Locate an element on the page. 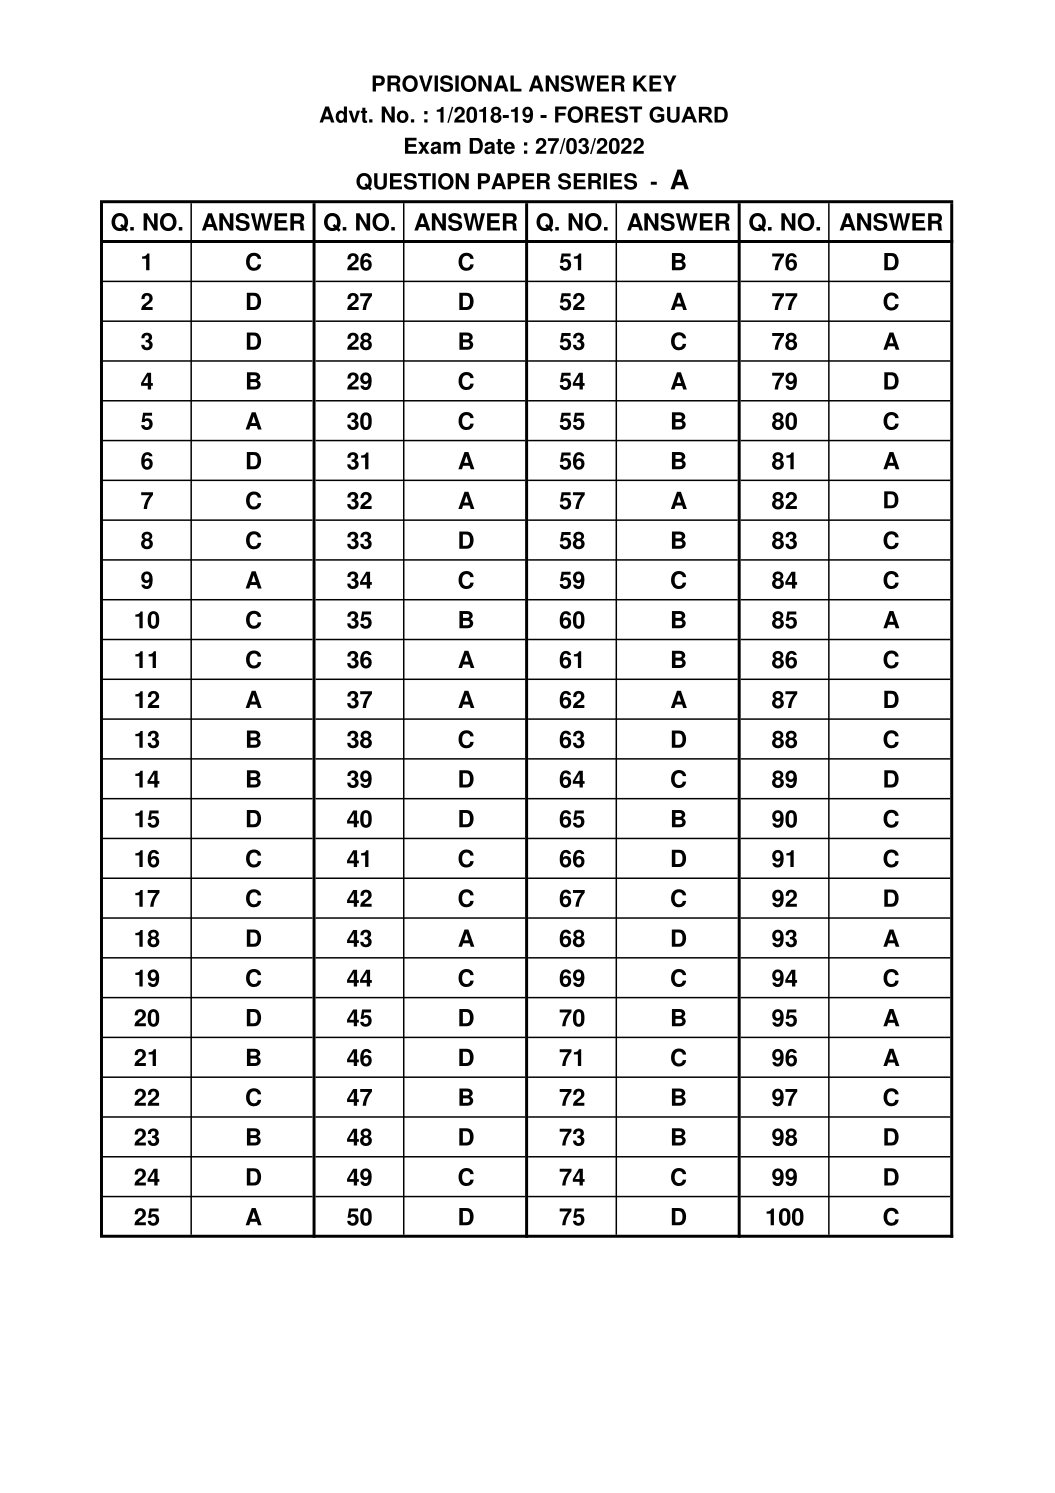  Date is located at coordinates (492, 146).
